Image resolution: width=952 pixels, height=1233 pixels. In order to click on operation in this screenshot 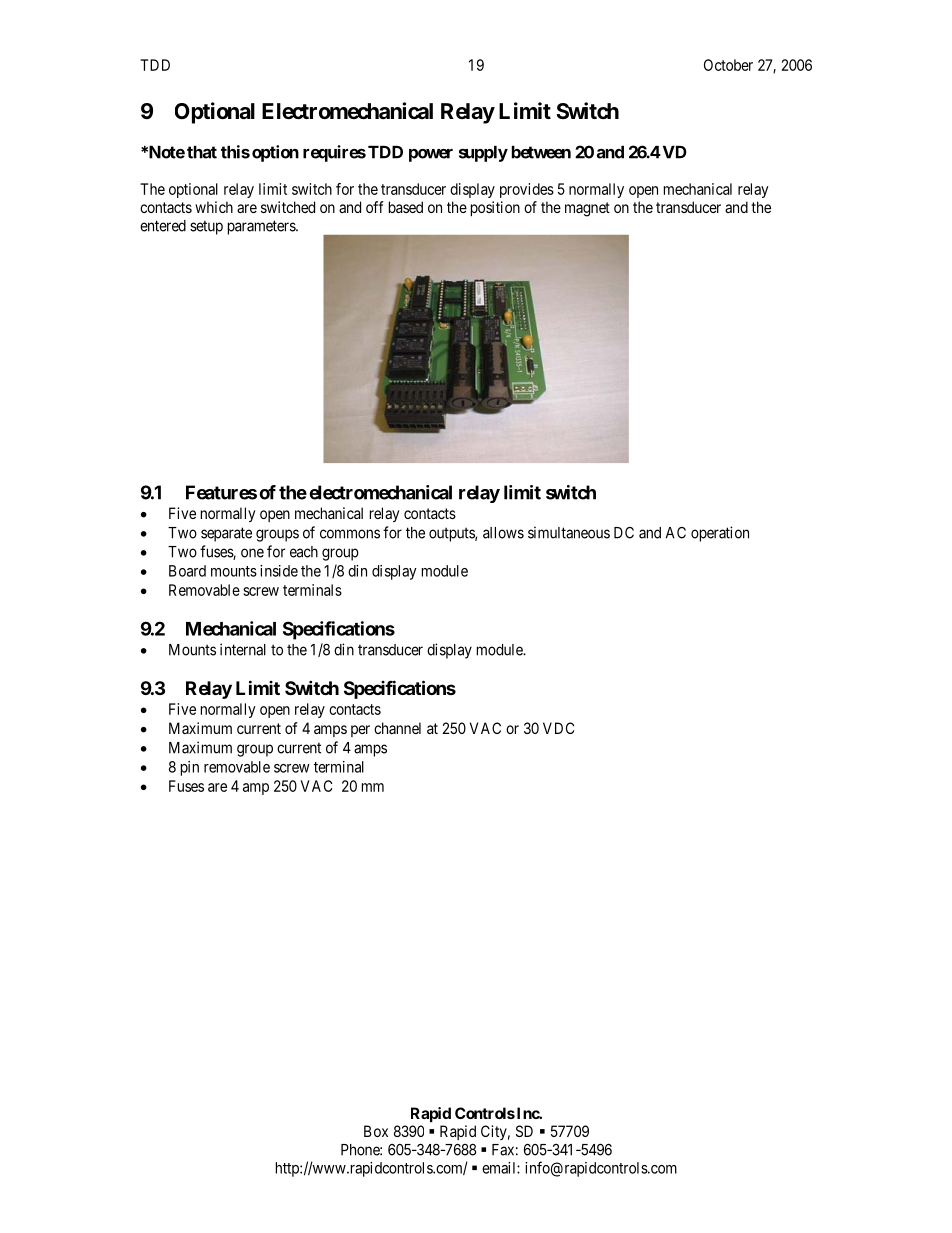, I will do `click(720, 534)`.
